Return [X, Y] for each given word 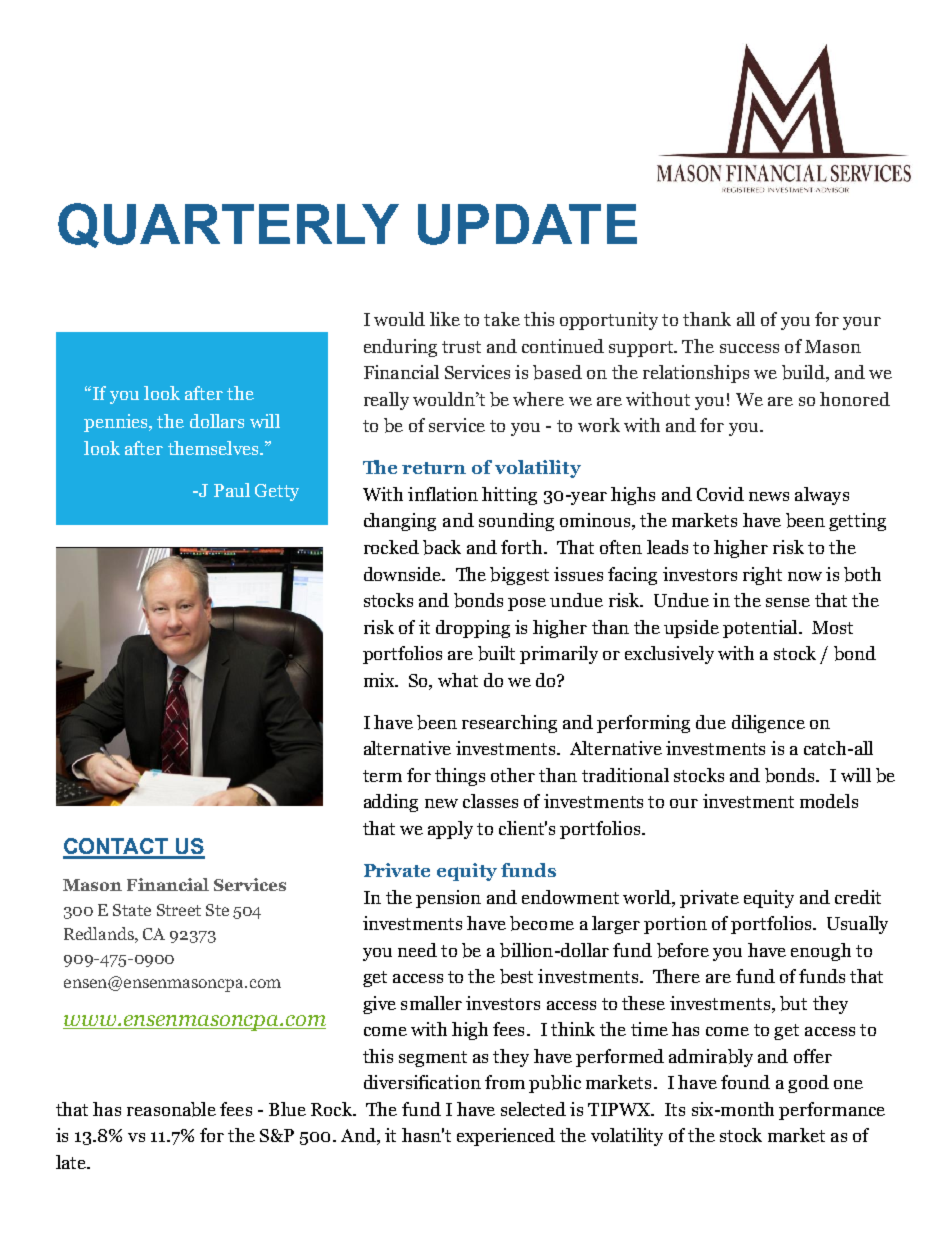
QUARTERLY [228, 225]
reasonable [171, 1109]
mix [380, 680]
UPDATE [527, 224]
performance [832, 1111]
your [862, 323]
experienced [506, 1137]
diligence [768, 724]
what [458, 680]
